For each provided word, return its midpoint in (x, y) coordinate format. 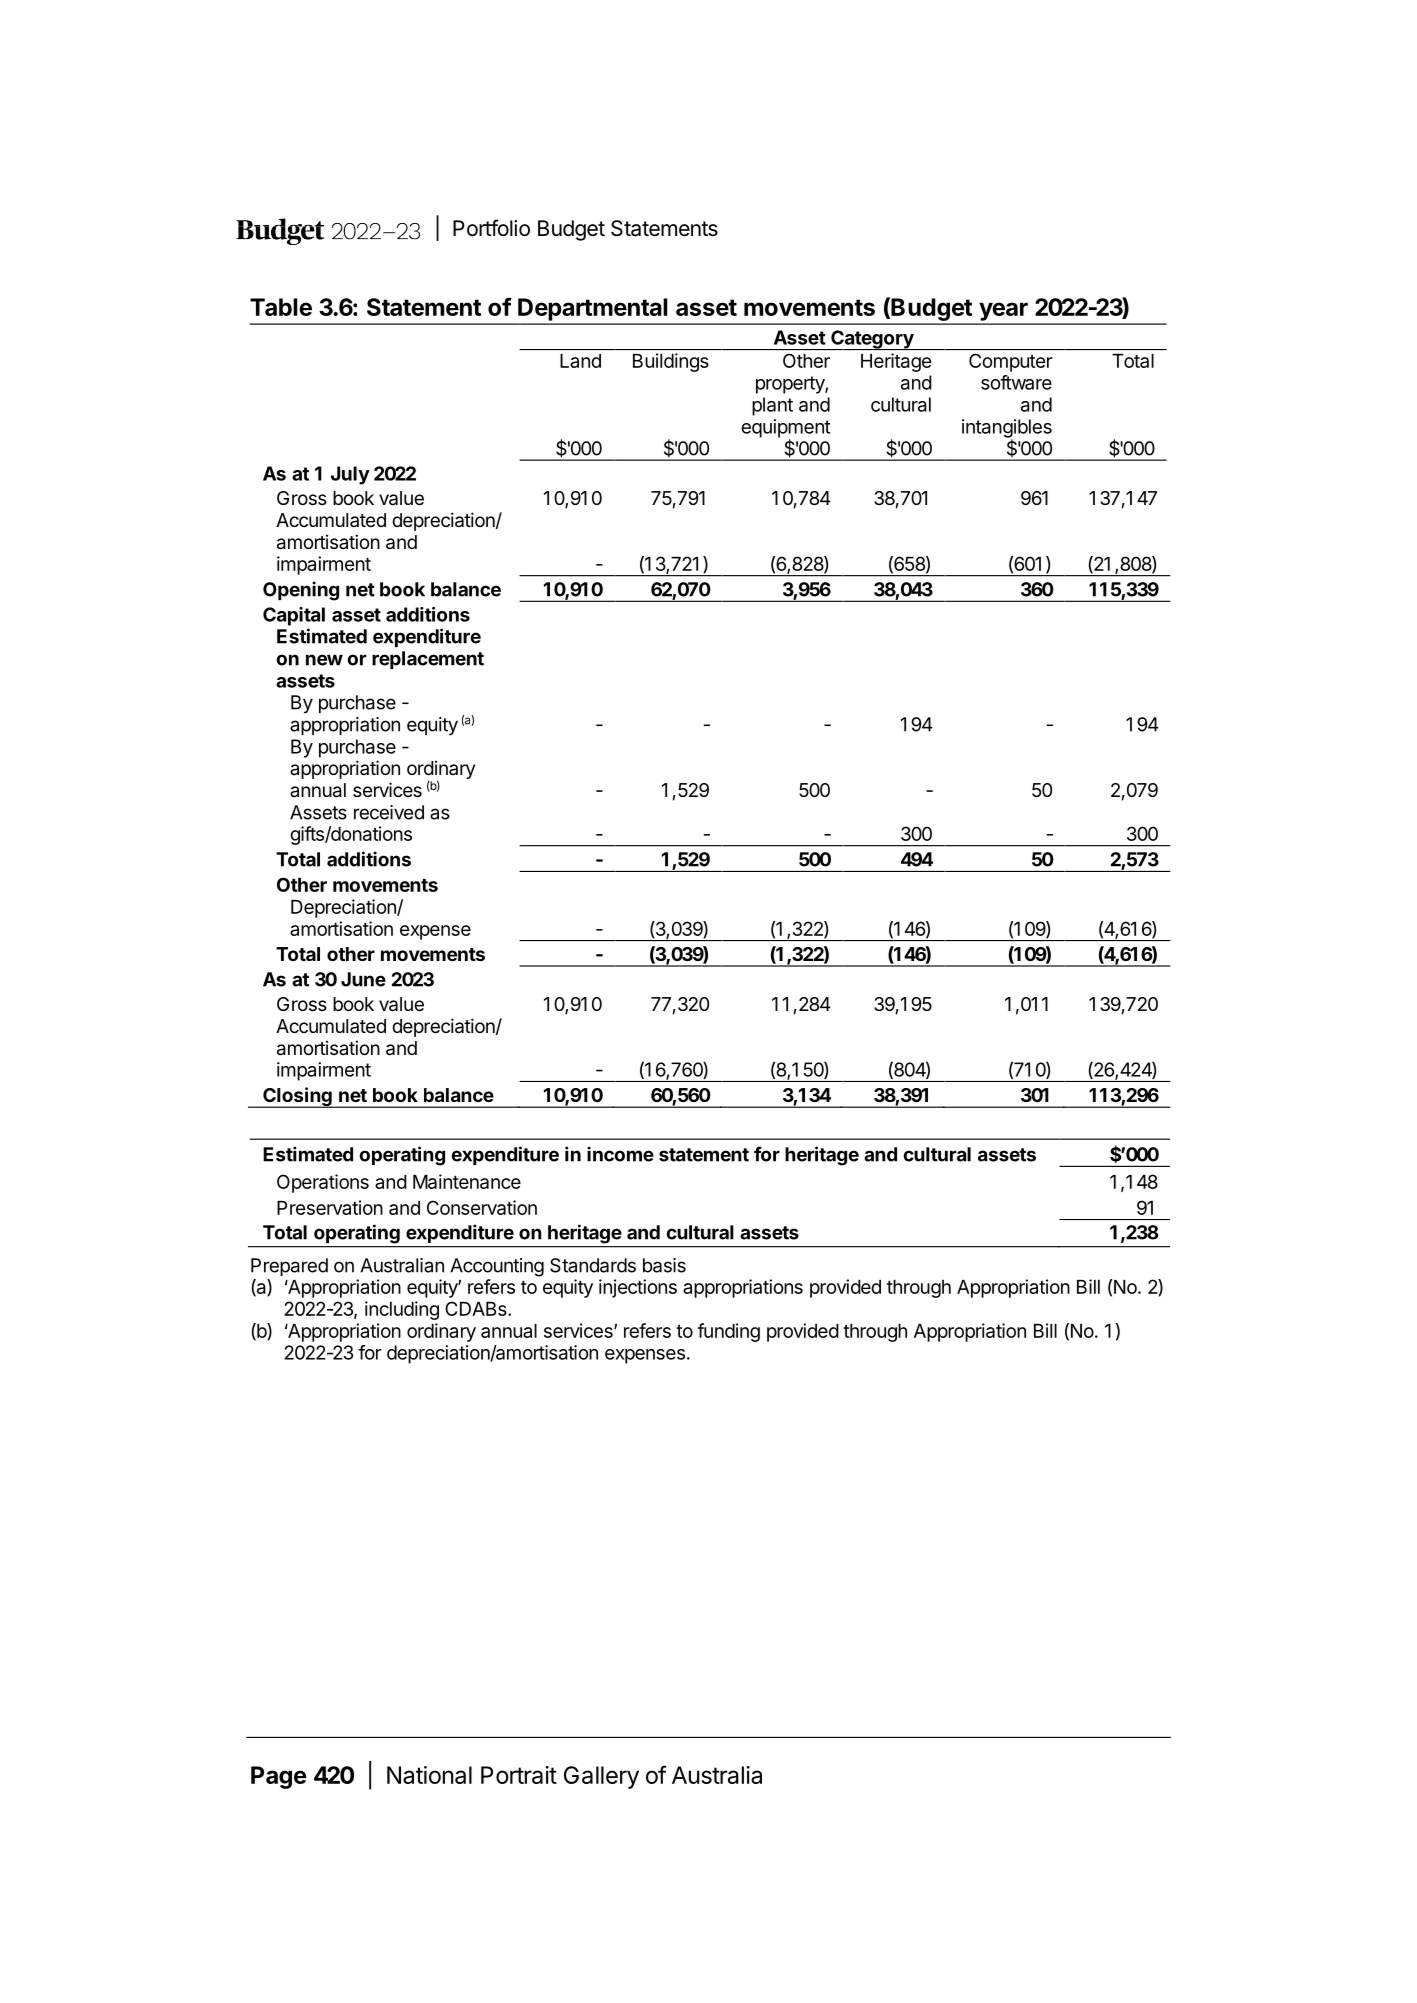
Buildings (671, 362)
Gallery (601, 1777)
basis (664, 1265)
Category (872, 340)
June (363, 979)
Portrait (519, 1775)
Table (281, 307)
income (620, 1154)
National (429, 1775)
